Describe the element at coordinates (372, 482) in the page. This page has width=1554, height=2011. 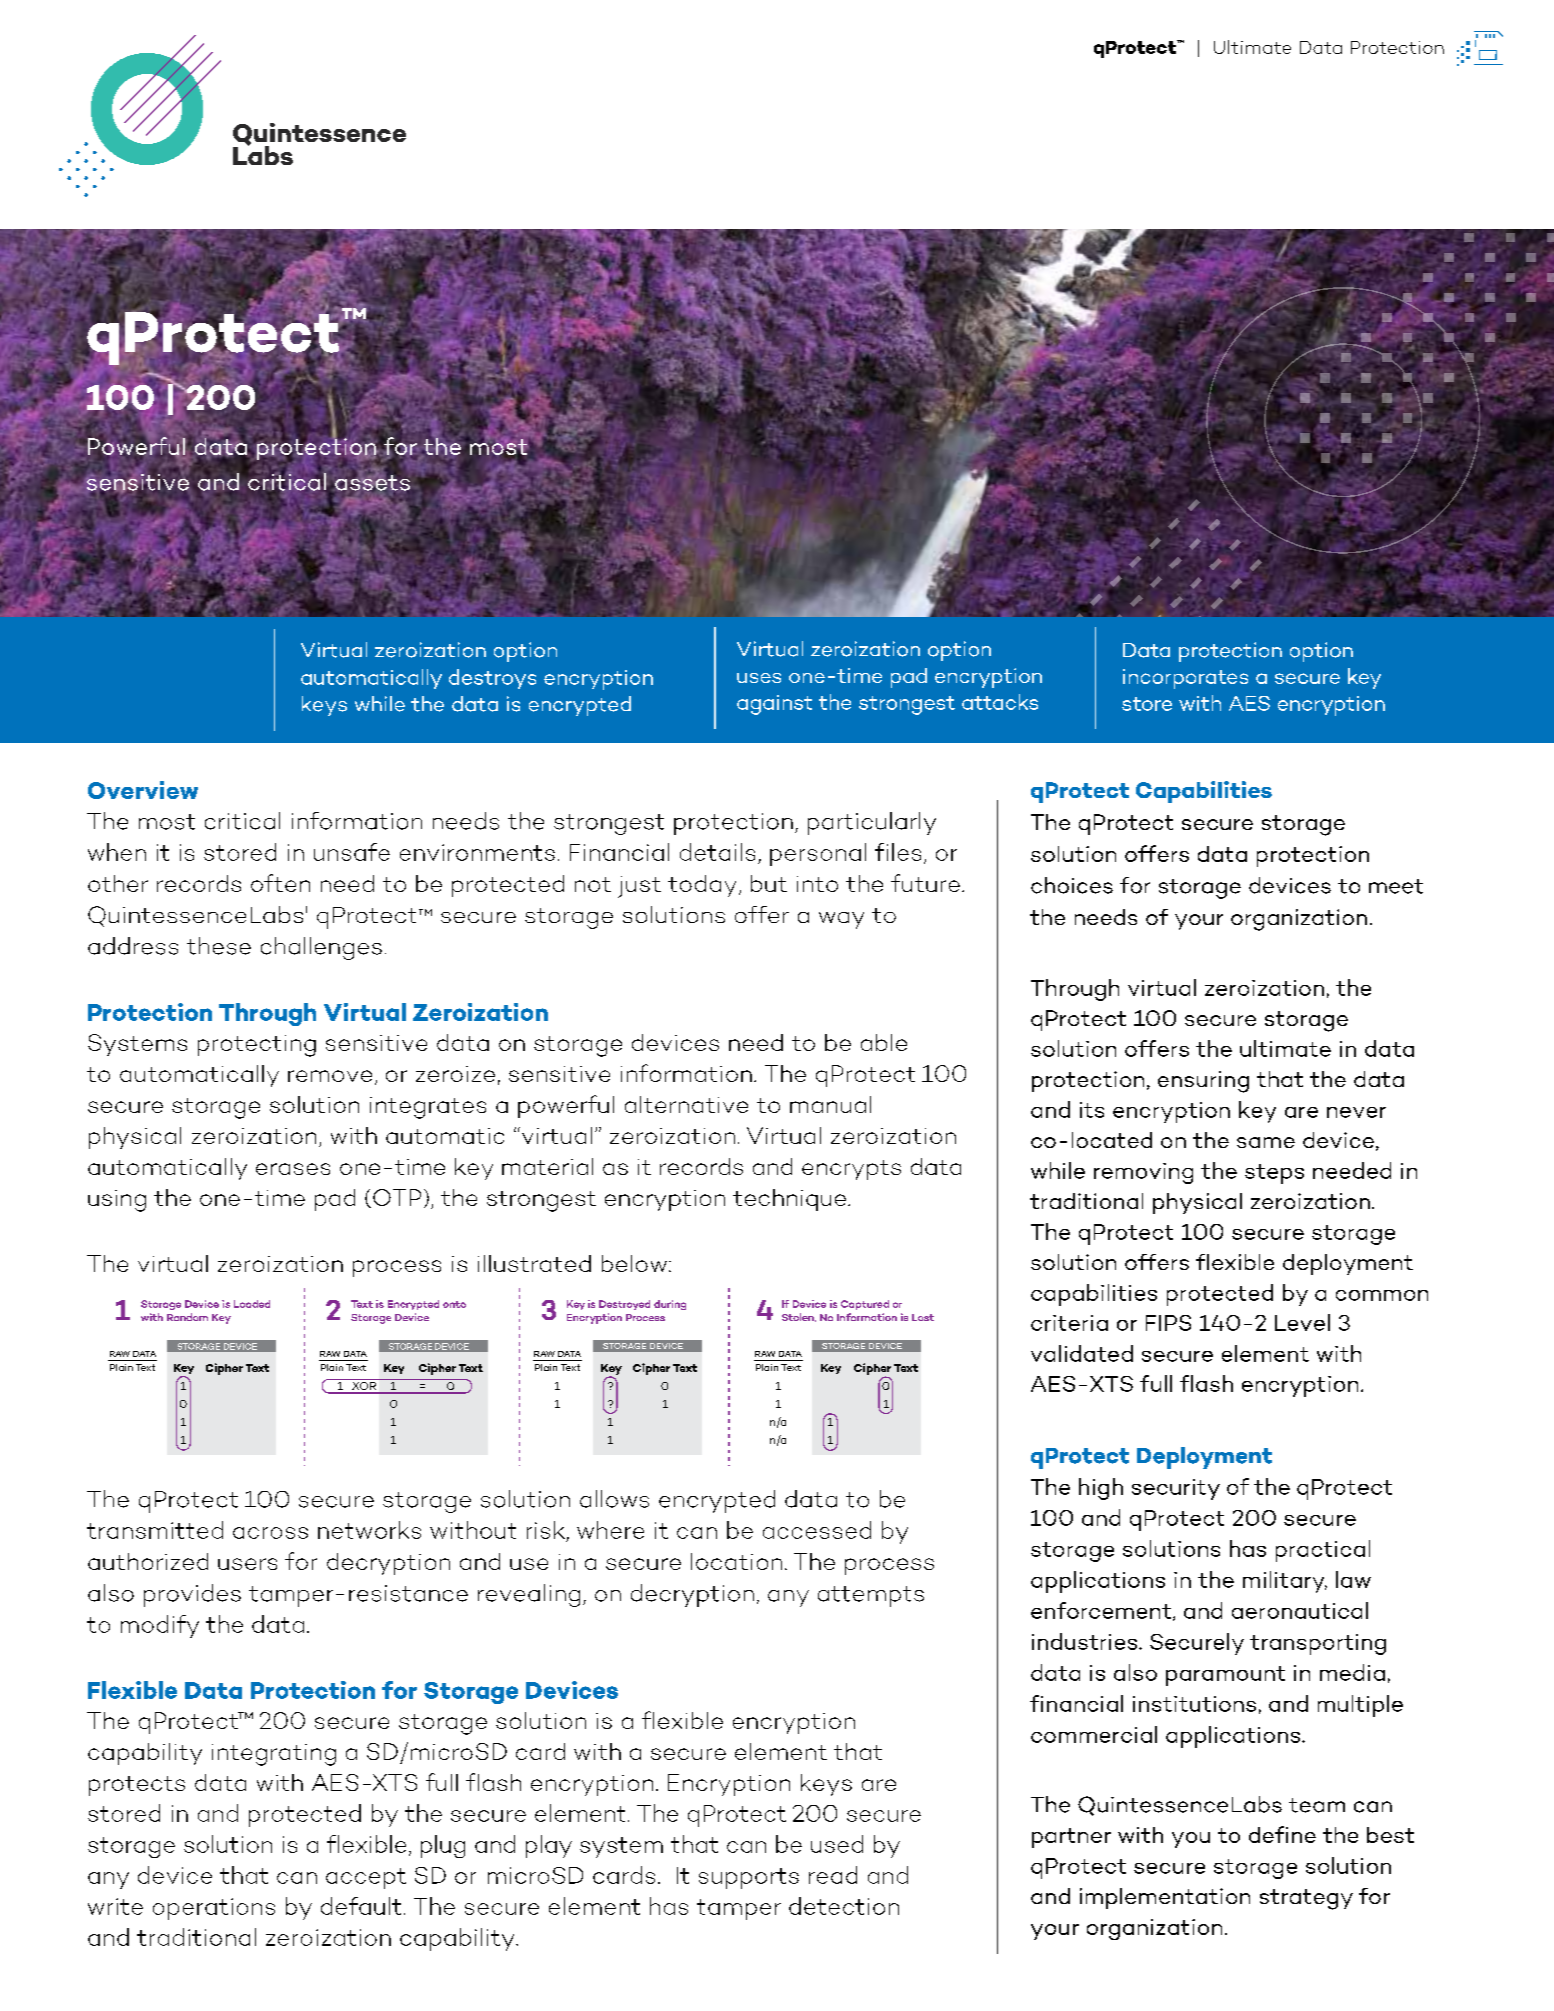
I see `assets` at that location.
